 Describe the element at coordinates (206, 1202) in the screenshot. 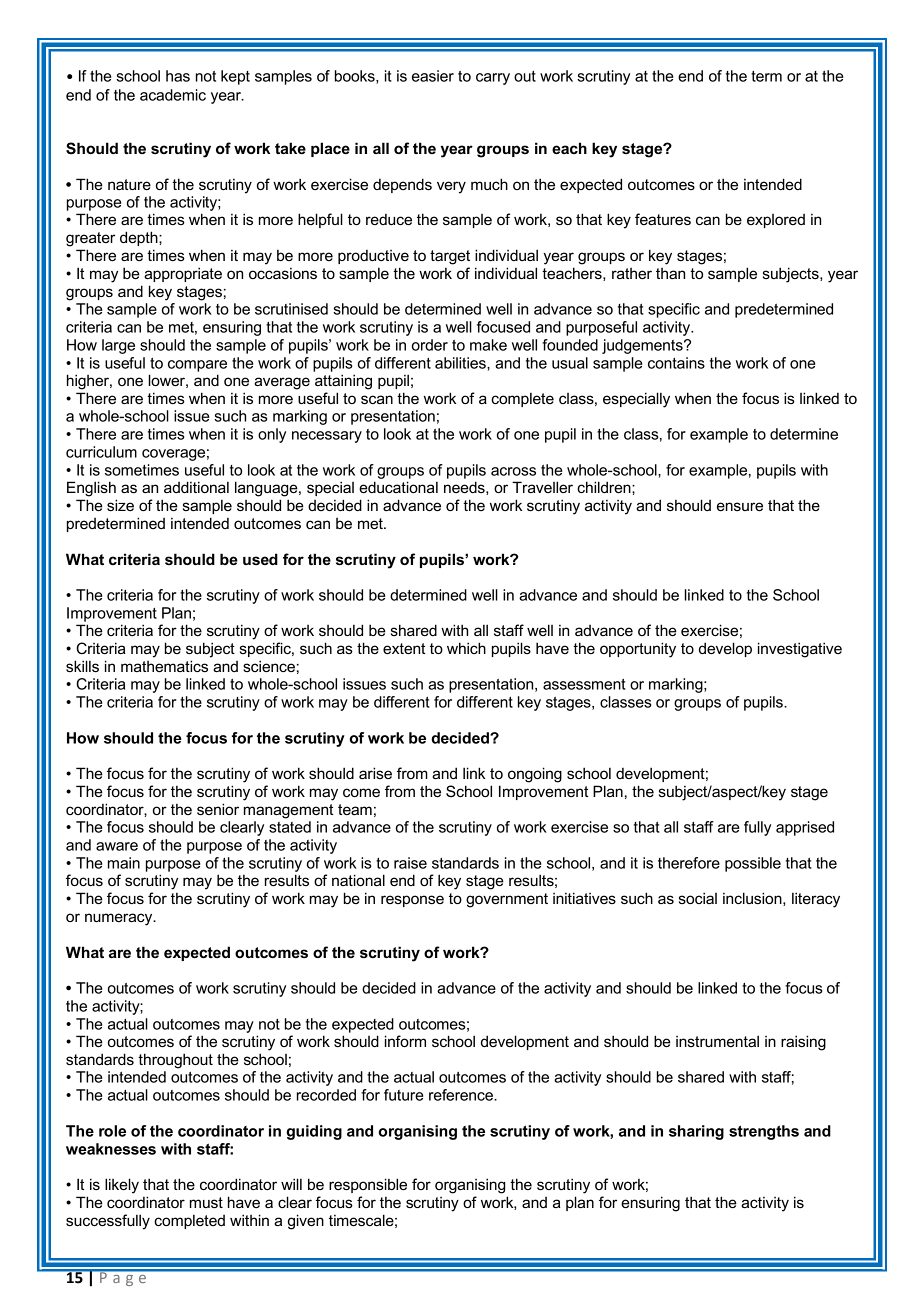

I see `must` at that location.
